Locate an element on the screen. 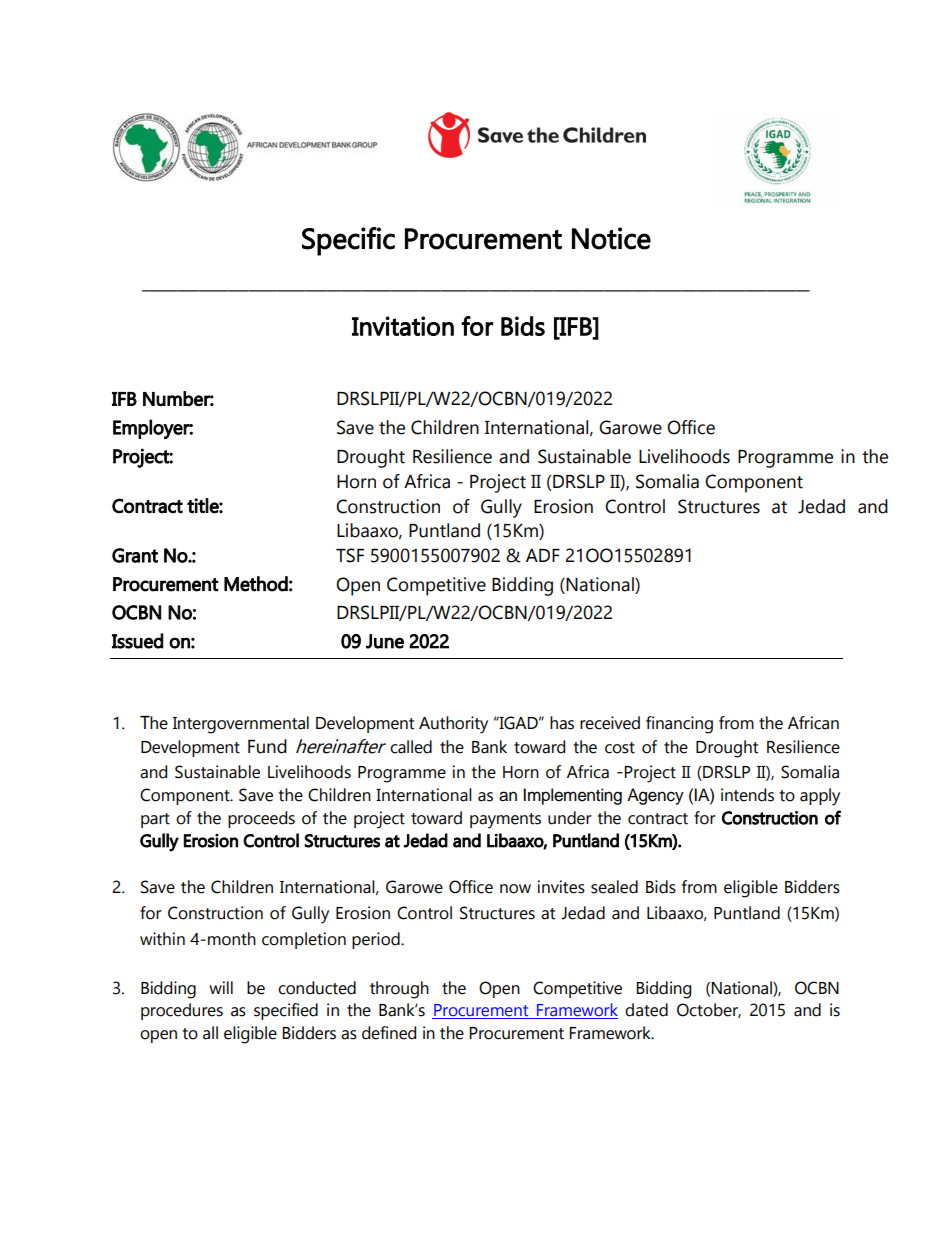 This screenshot has height=1233, width=952. June is located at coordinates (385, 641).
